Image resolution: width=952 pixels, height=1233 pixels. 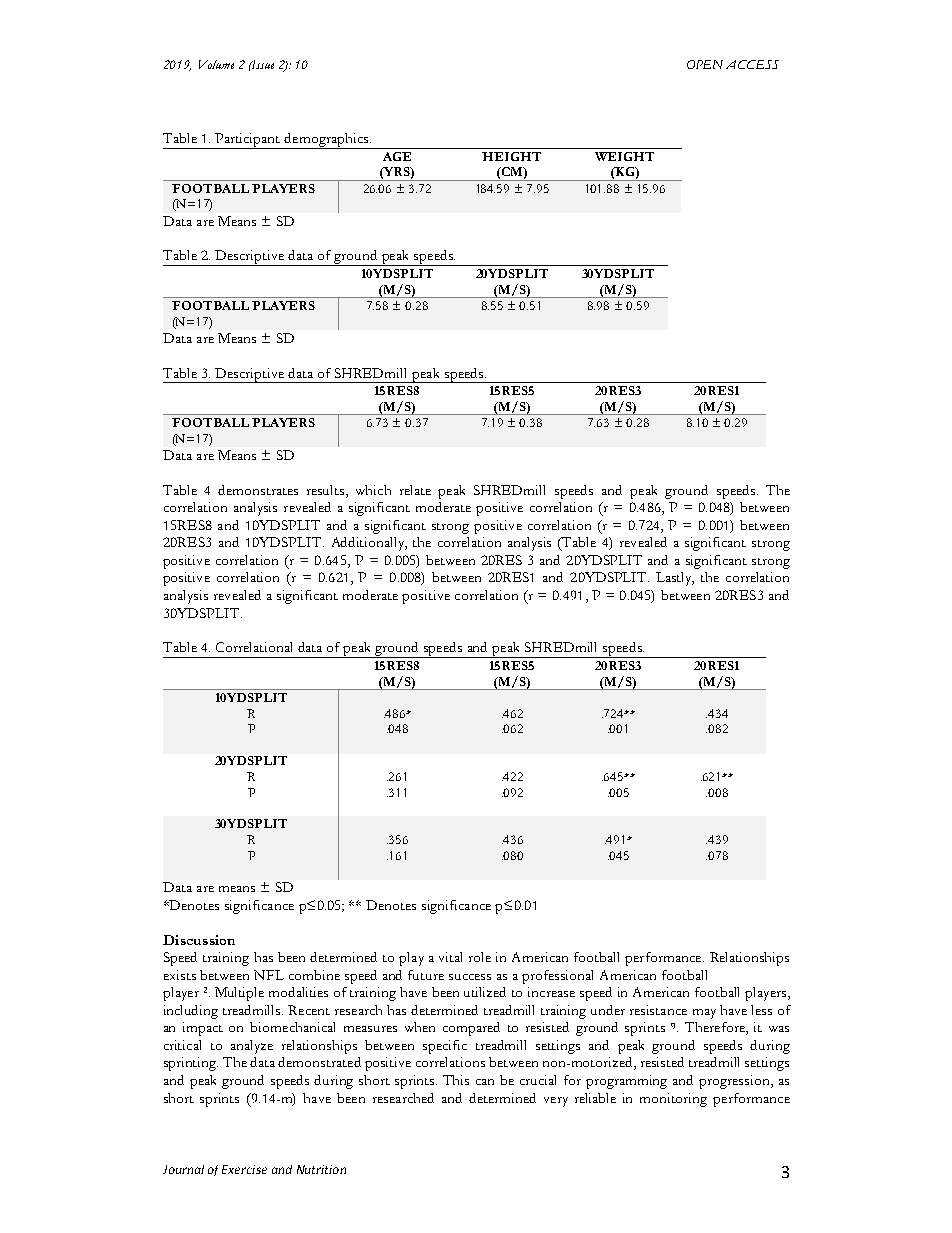 What do you see at coordinates (248, 141) in the image?
I see `Participant` at bounding box center [248, 141].
